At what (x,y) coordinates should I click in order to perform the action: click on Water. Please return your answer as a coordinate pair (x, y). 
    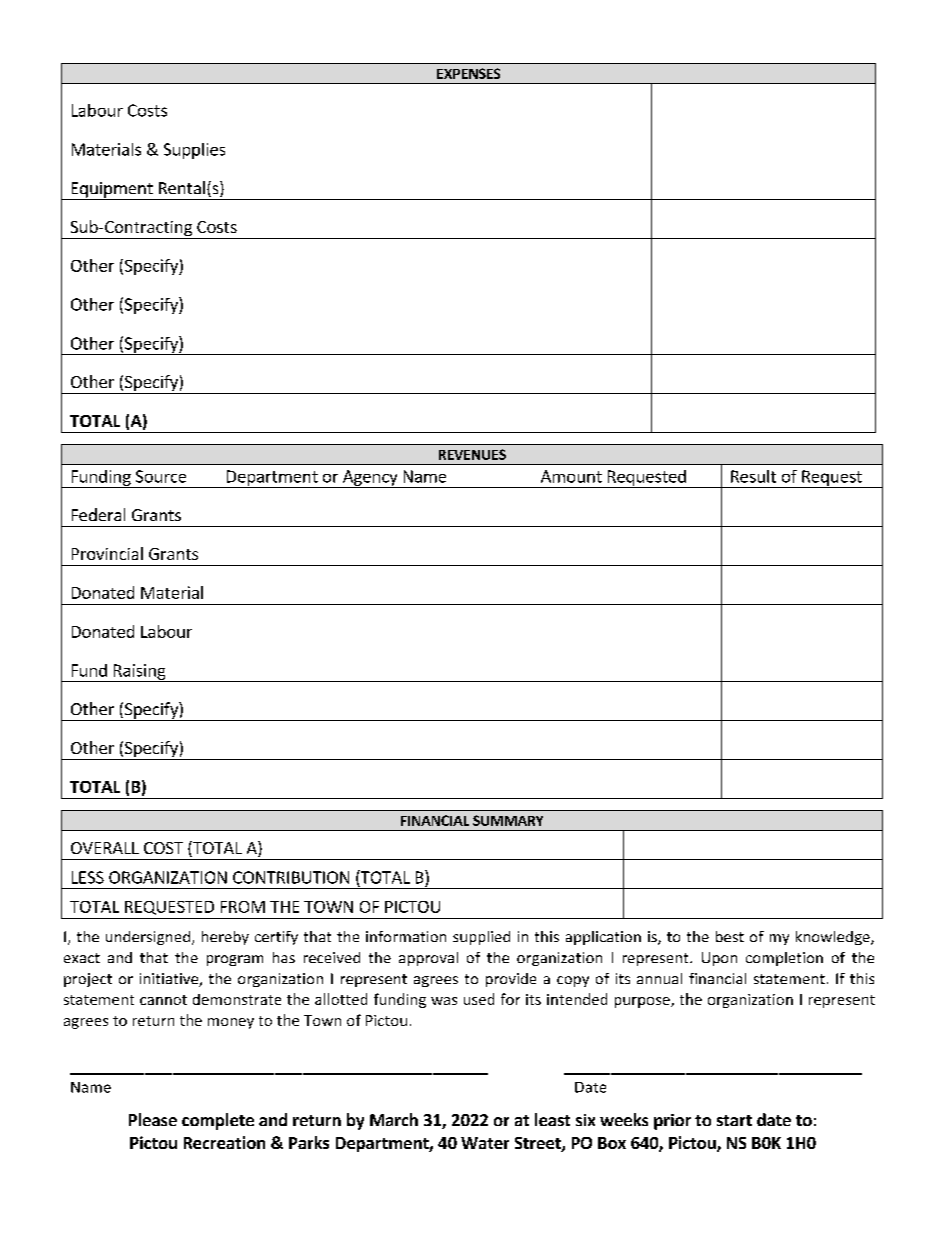
    Looking at the image, I should click on (485, 1143).
